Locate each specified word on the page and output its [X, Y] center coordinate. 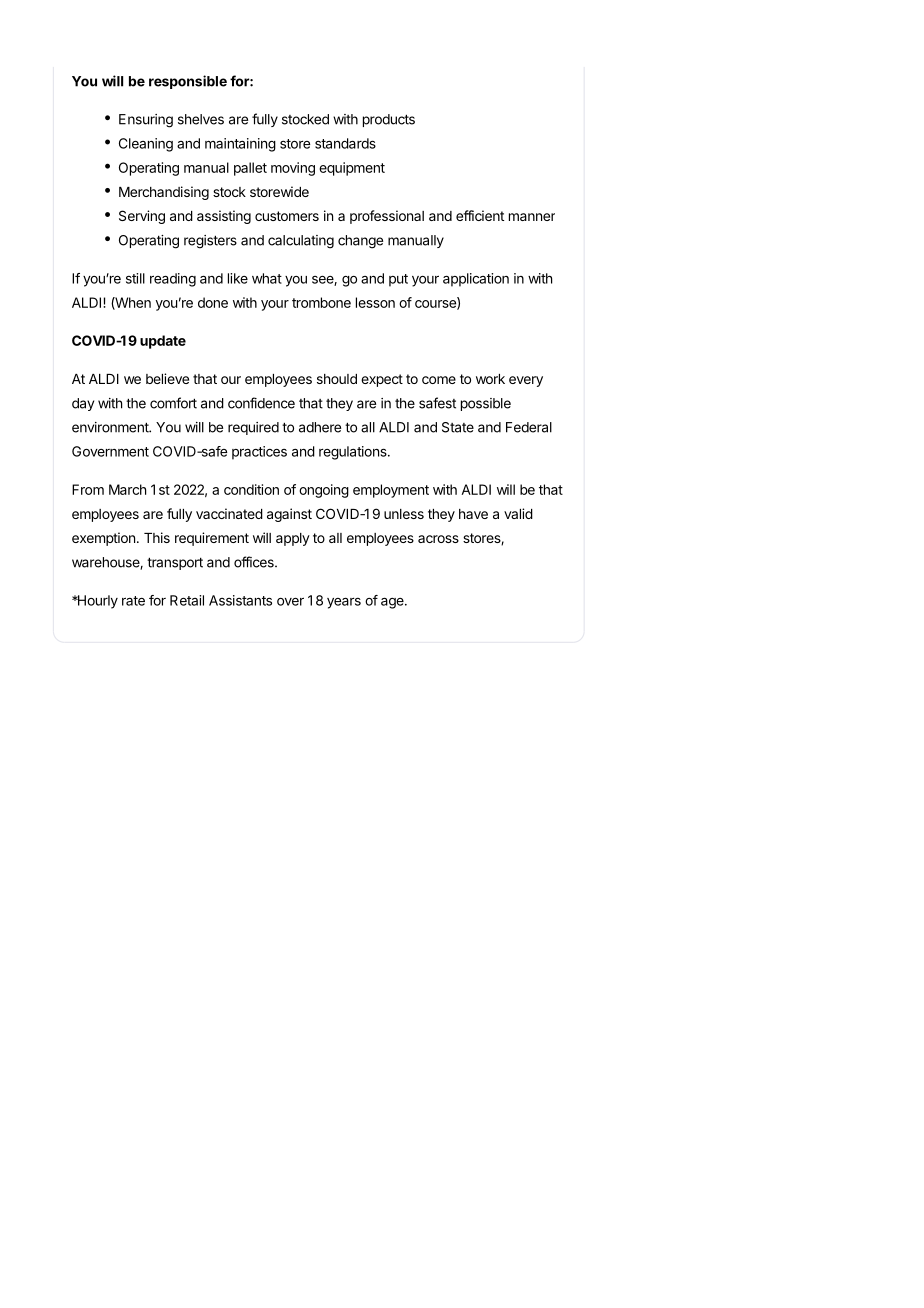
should [337, 379]
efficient [480, 215]
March [127, 489]
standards [345, 143]
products [389, 120]
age [393, 603]
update [163, 342]
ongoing [324, 491]
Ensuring [146, 121]
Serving [142, 217]
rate [133, 601]
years [344, 603]
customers [287, 216]
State [458, 427]
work [490, 379]
